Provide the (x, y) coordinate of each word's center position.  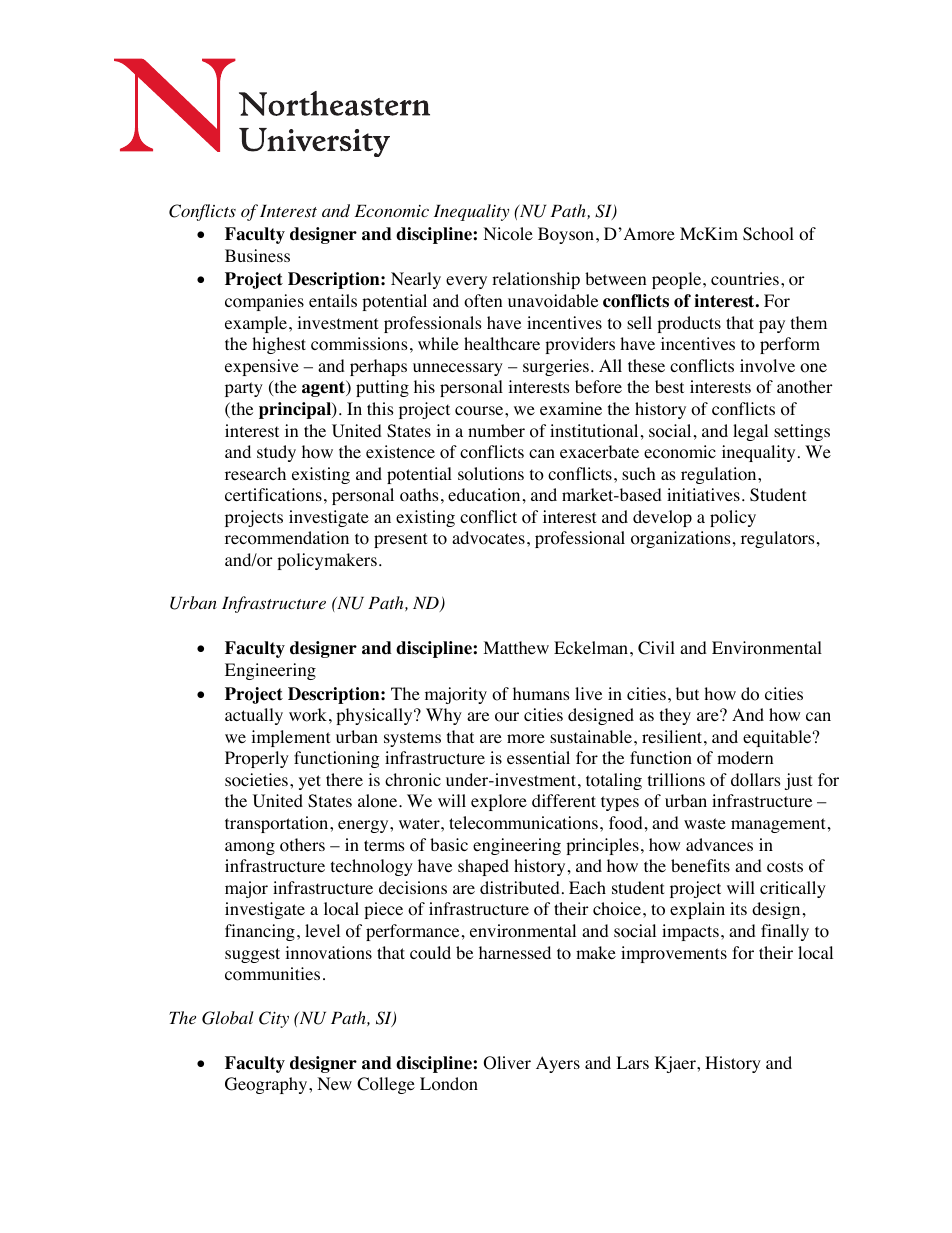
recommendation (287, 538)
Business (257, 255)
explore (499, 802)
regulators (778, 539)
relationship (536, 280)
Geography (267, 1085)
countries (745, 279)
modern (745, 758)
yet (310, 782)
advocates (488, 538)
